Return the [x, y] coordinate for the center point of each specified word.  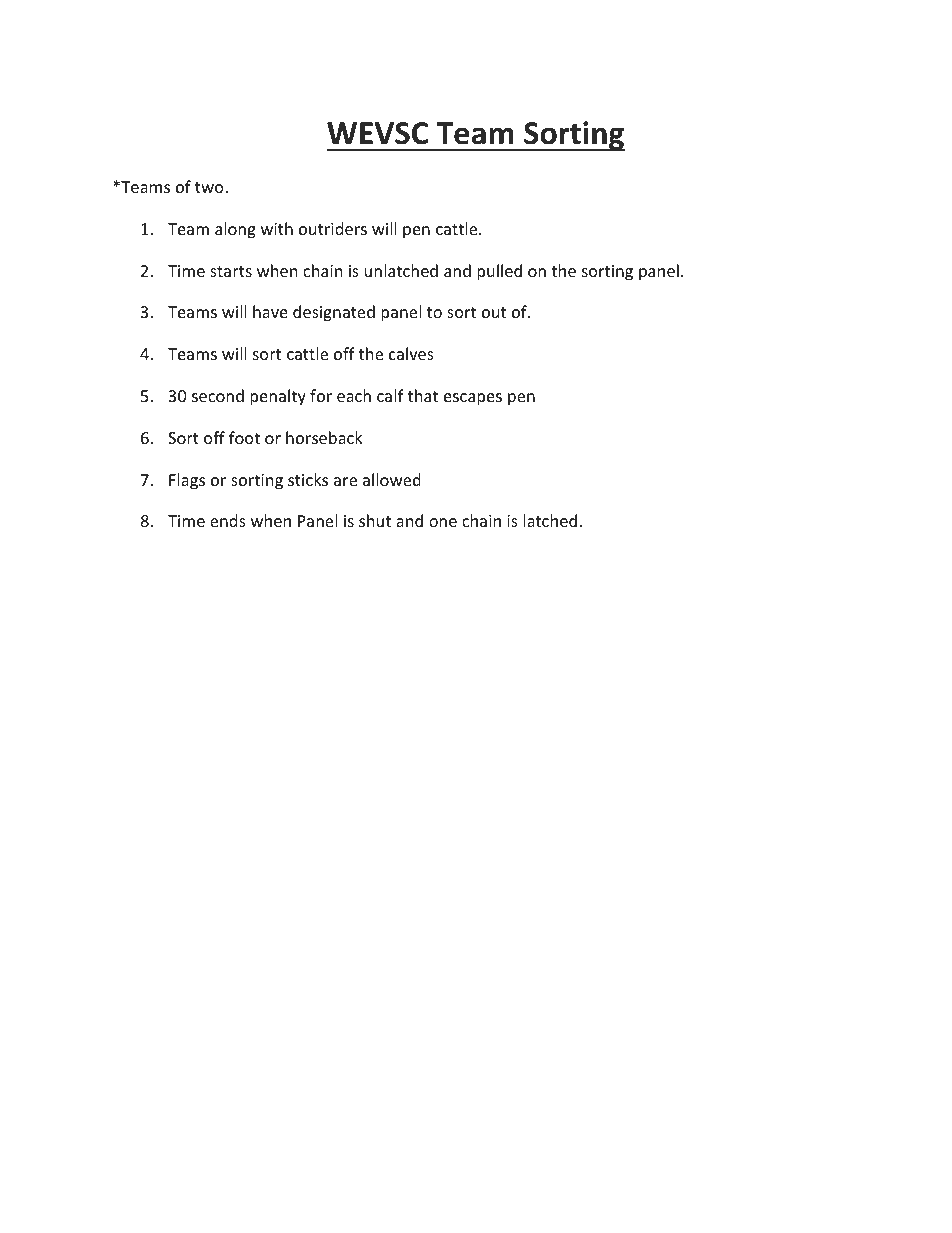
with [277, 228]
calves [411, 353]
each [354, 395]
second [218, 395]
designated [334, 313]
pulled [499, 272]
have [270, 311]
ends [228, 520]
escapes [473, 399]
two [210, 187]
